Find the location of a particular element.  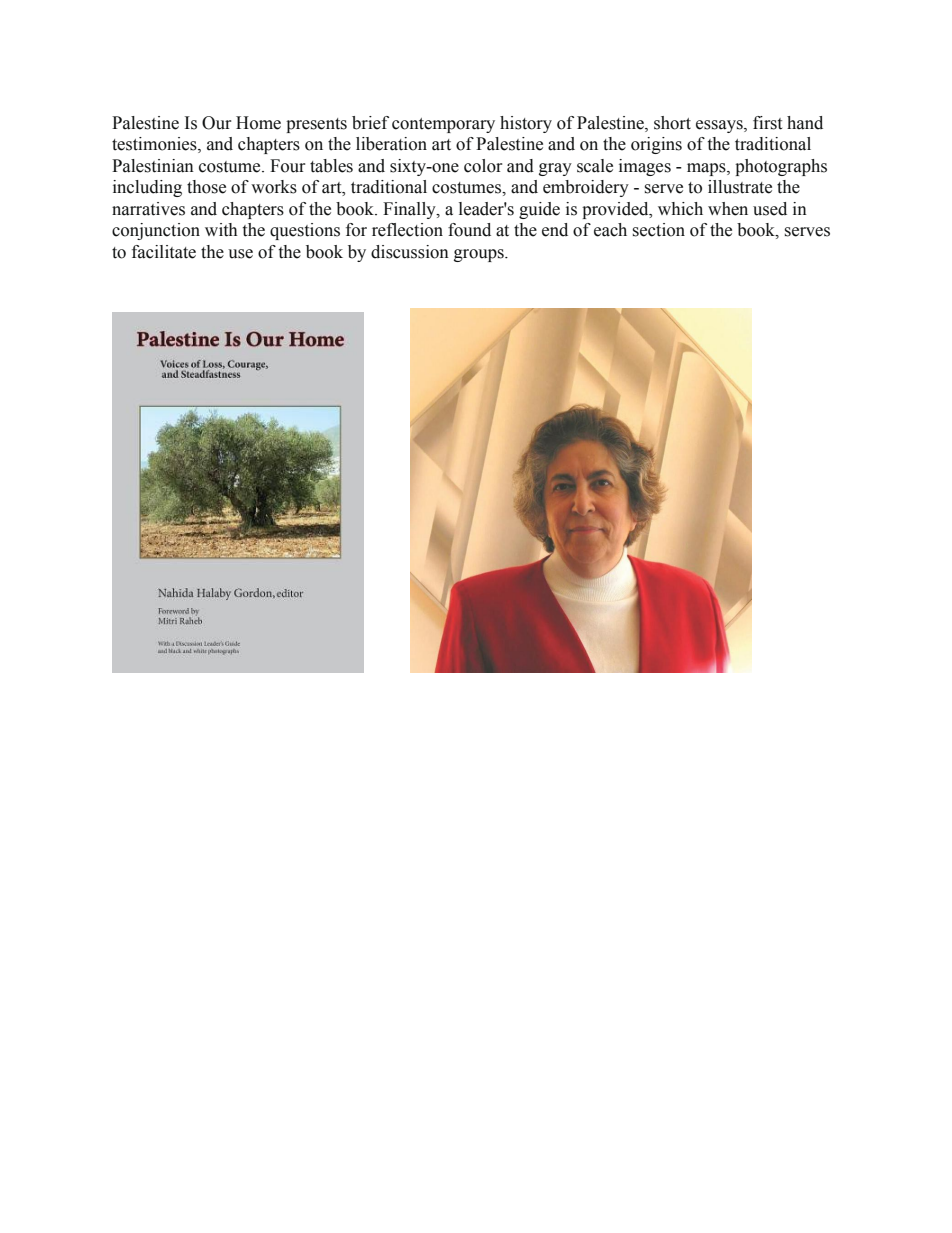

embroidery is located at coordinates (586, 188).
